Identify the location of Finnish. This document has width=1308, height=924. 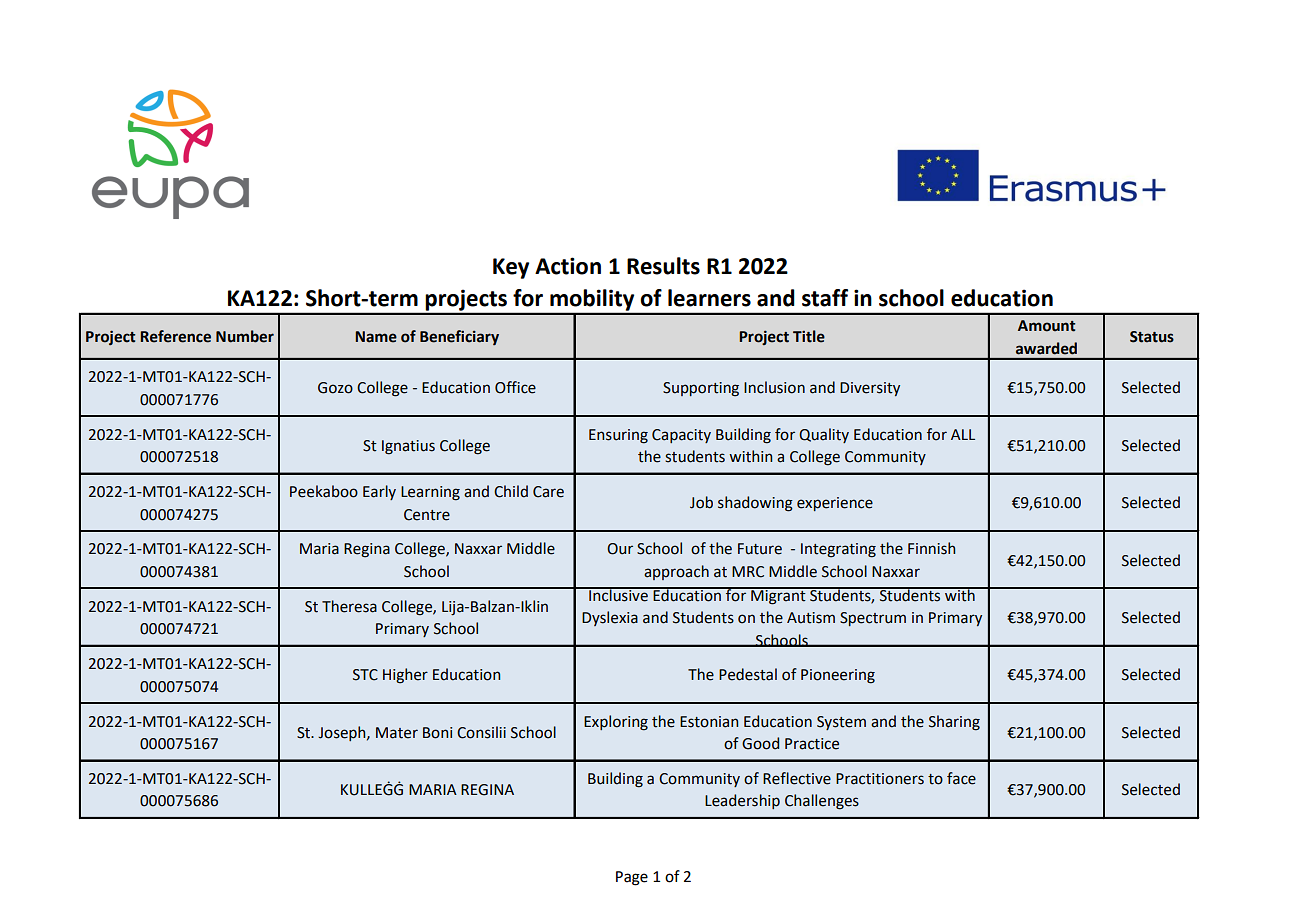
(931, 548).
